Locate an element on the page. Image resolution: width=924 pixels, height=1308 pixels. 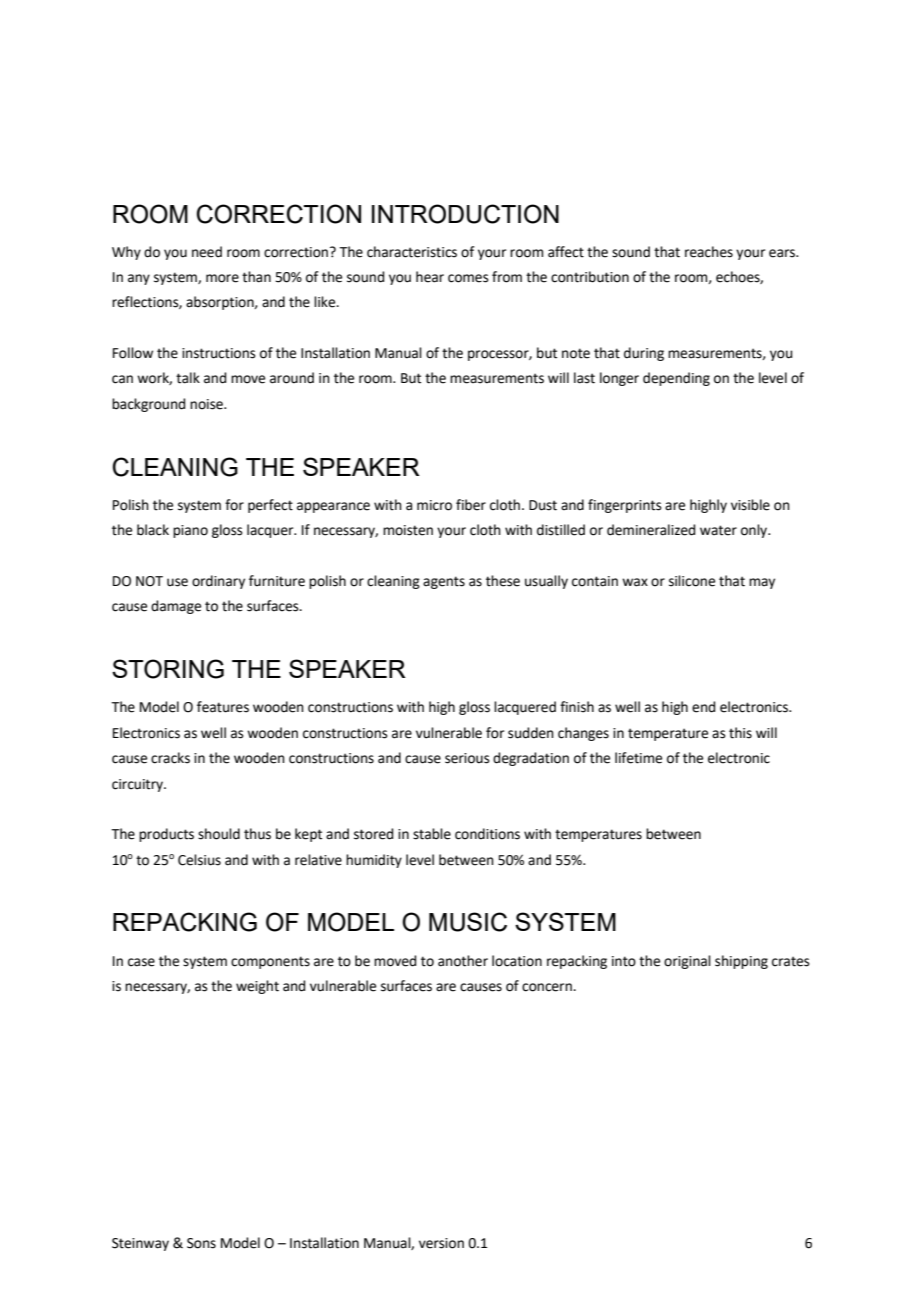
reaches is located at coordinates (709, 252).
